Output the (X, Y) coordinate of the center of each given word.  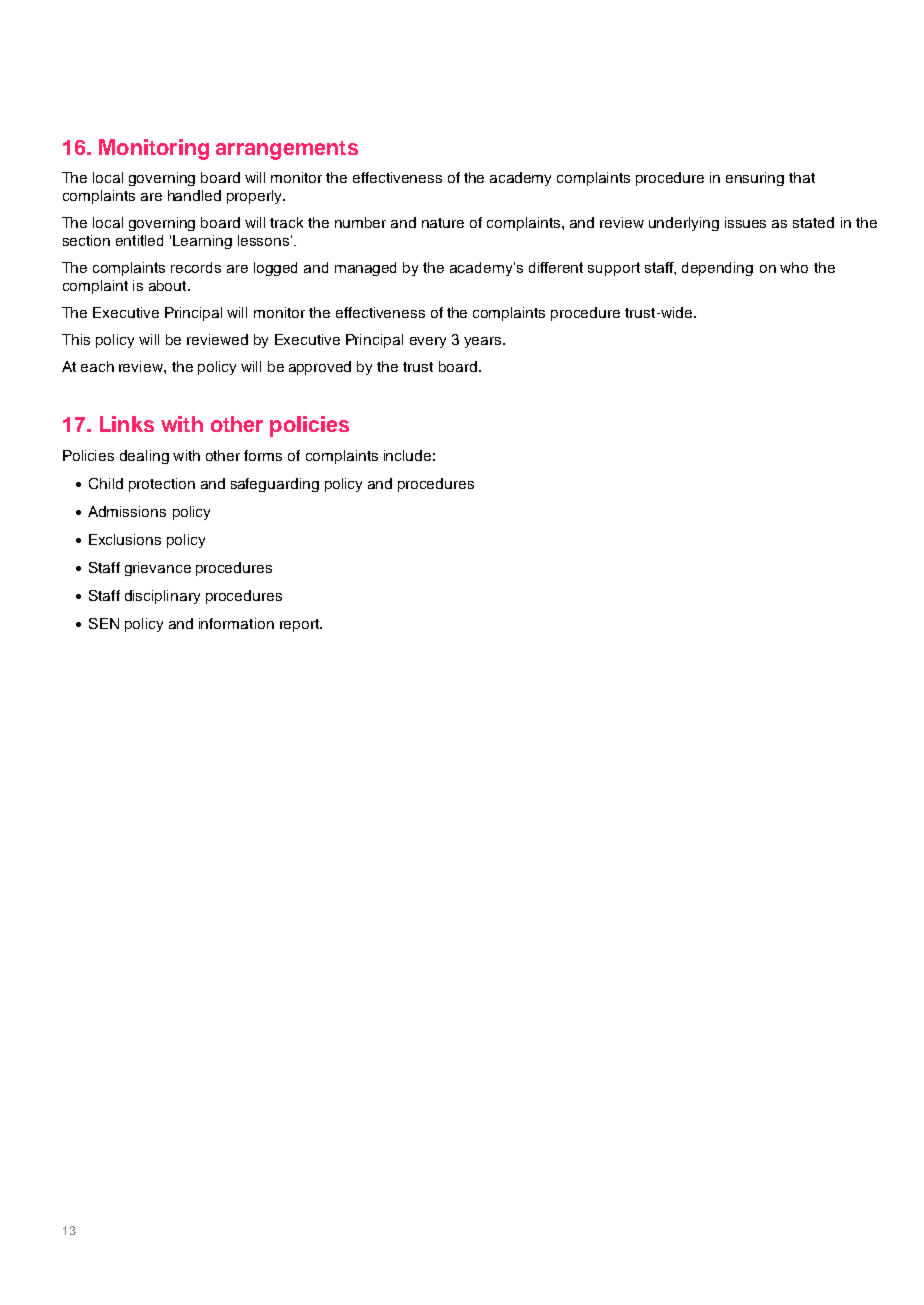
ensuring (755, 179)
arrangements (287, 150)
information (236, 623)
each (97, 366)
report (301, 625)
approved (320, 368)
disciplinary (162, 597)
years (484, 342)
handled (194, 195)
